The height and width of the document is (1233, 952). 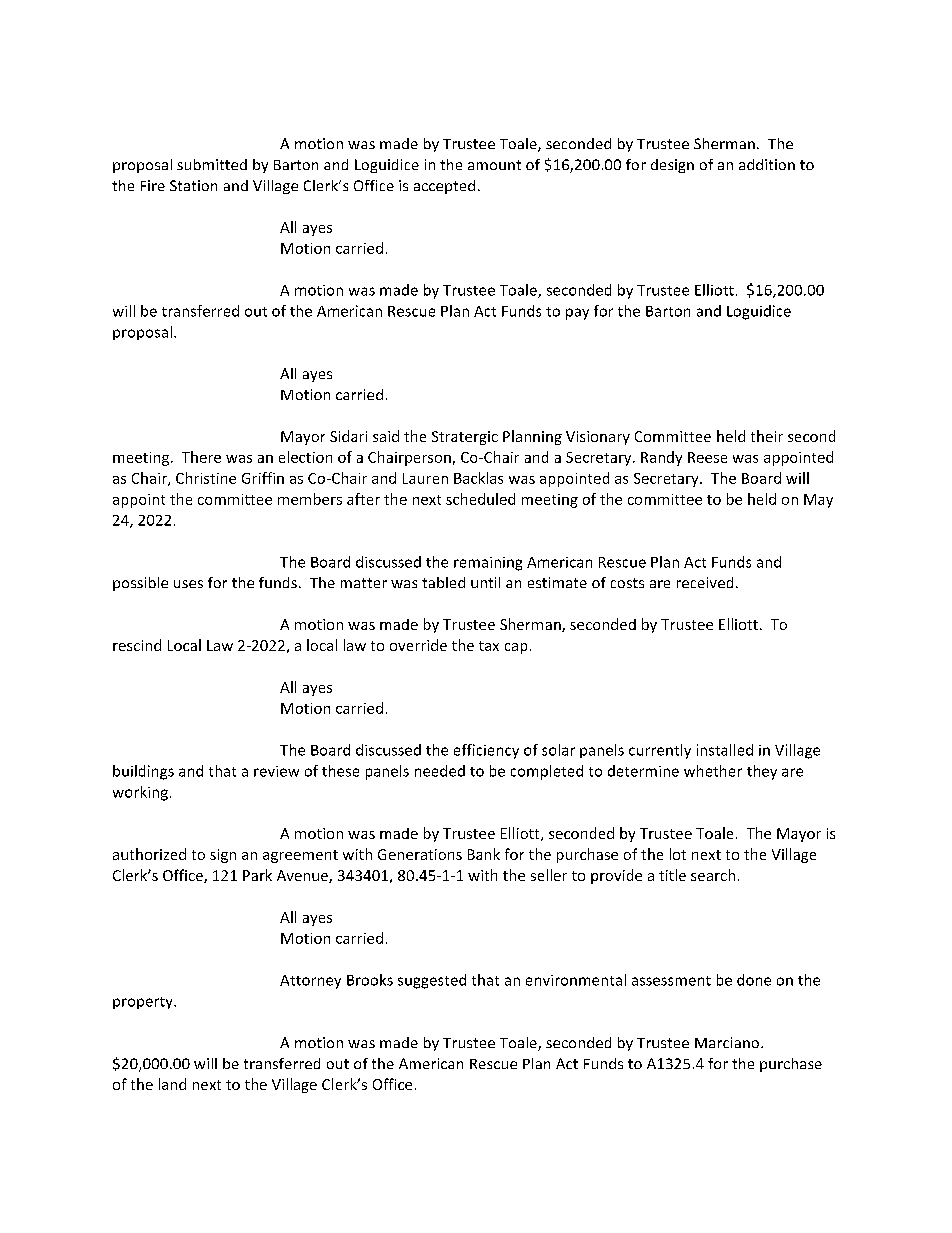 I want to click on Christine, so click(x=206, y=478).
